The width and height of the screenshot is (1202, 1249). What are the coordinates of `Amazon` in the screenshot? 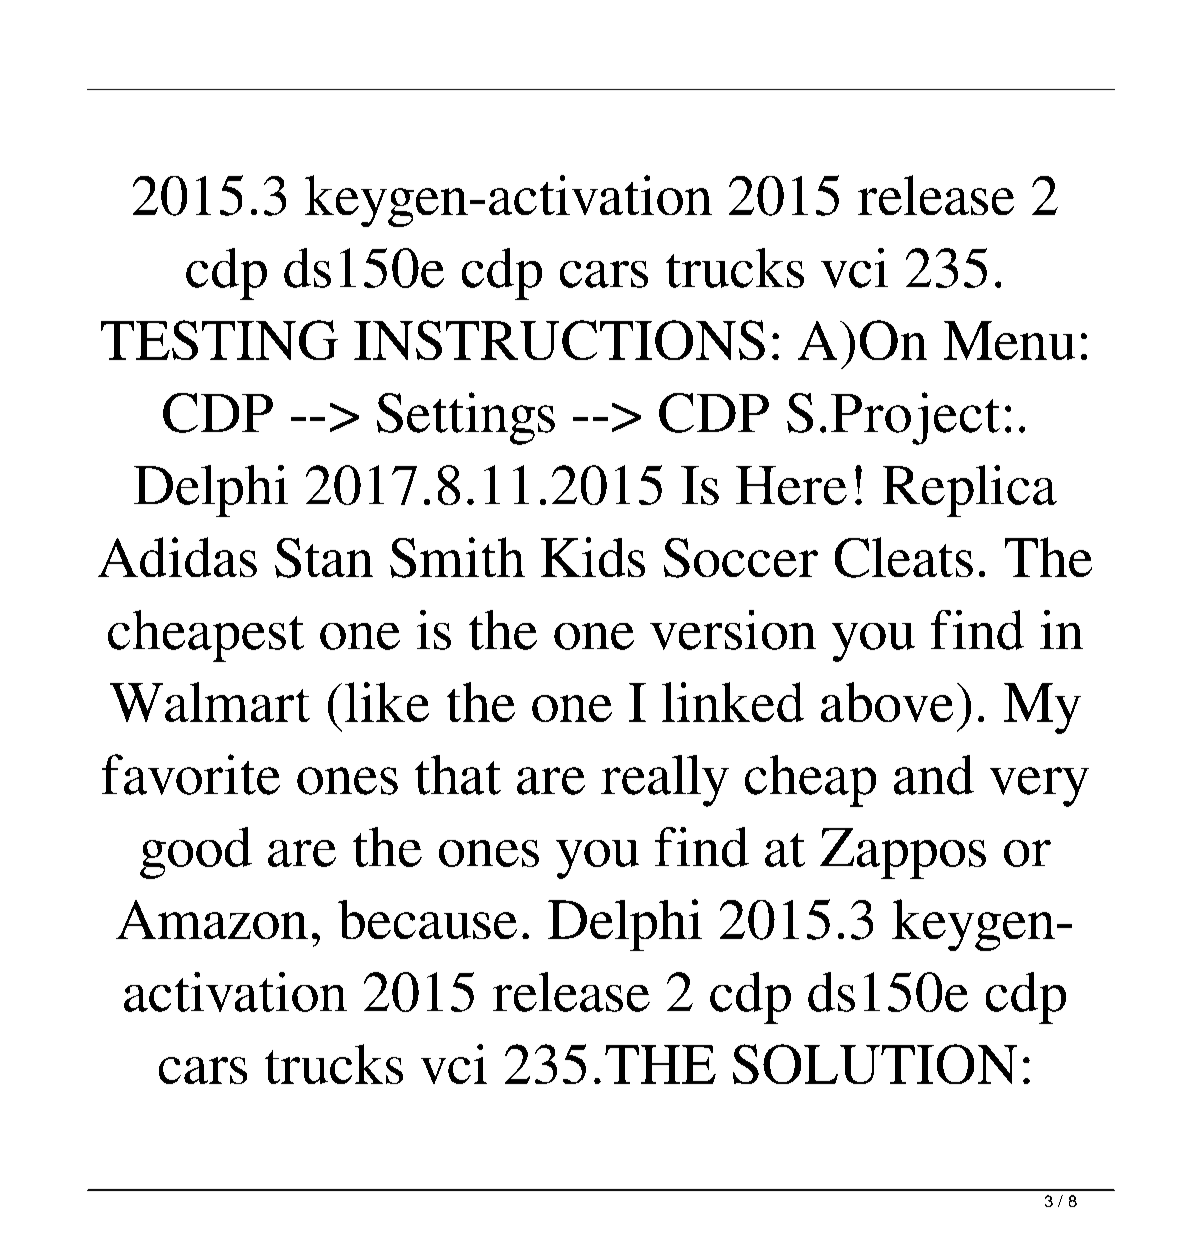 It's located at (212, 919).
